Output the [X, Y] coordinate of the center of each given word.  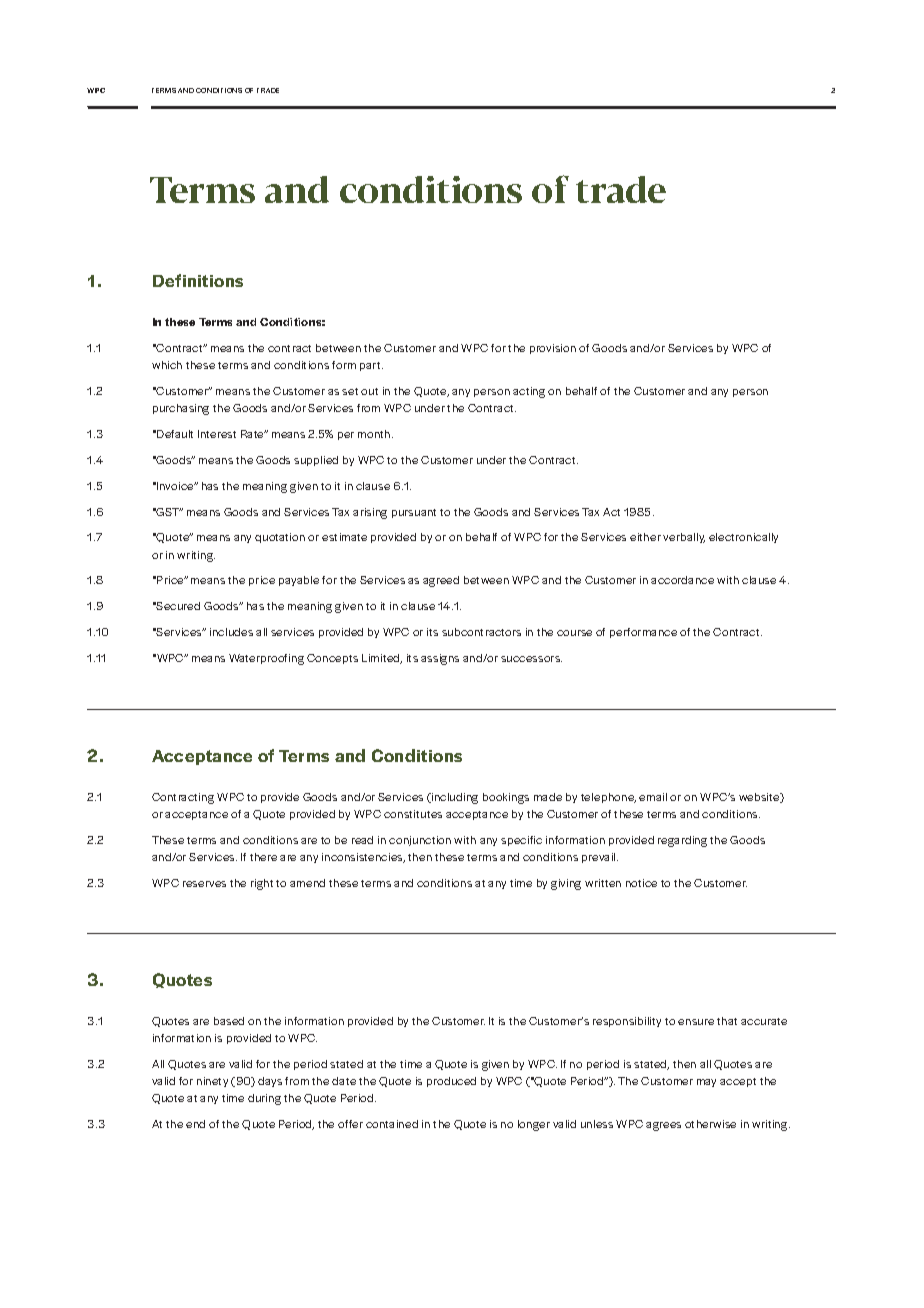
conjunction [420, 841]
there [263, 857]
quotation [280, 538]
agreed [441, 581]
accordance [682, 580]
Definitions [198, 280]
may [706, 1083]
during [264, 1099]
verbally [684, 538]
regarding [682, 841]
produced [451, 1082]
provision [553, 349]
